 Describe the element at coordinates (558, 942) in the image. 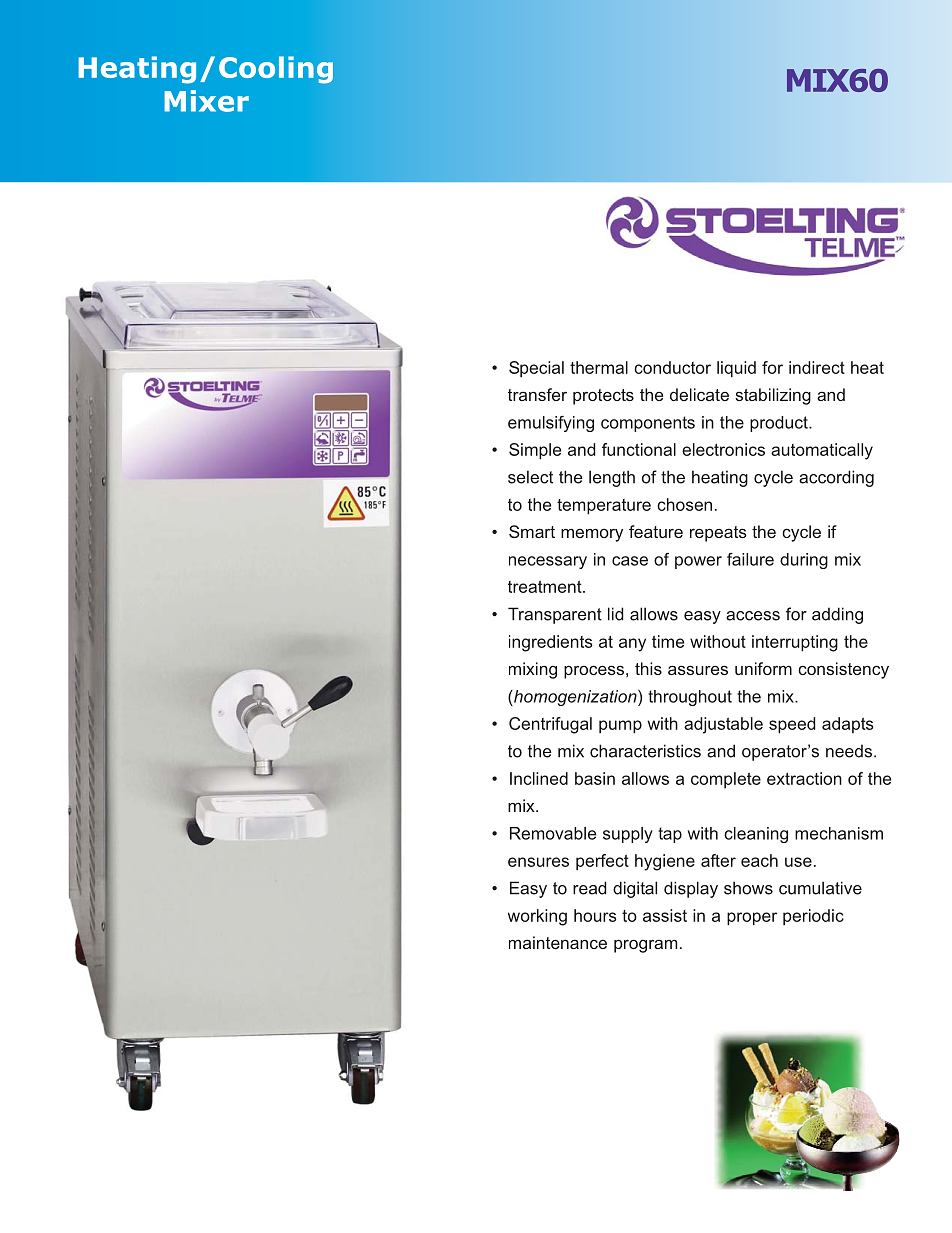

I see `maintenance` at that location.
